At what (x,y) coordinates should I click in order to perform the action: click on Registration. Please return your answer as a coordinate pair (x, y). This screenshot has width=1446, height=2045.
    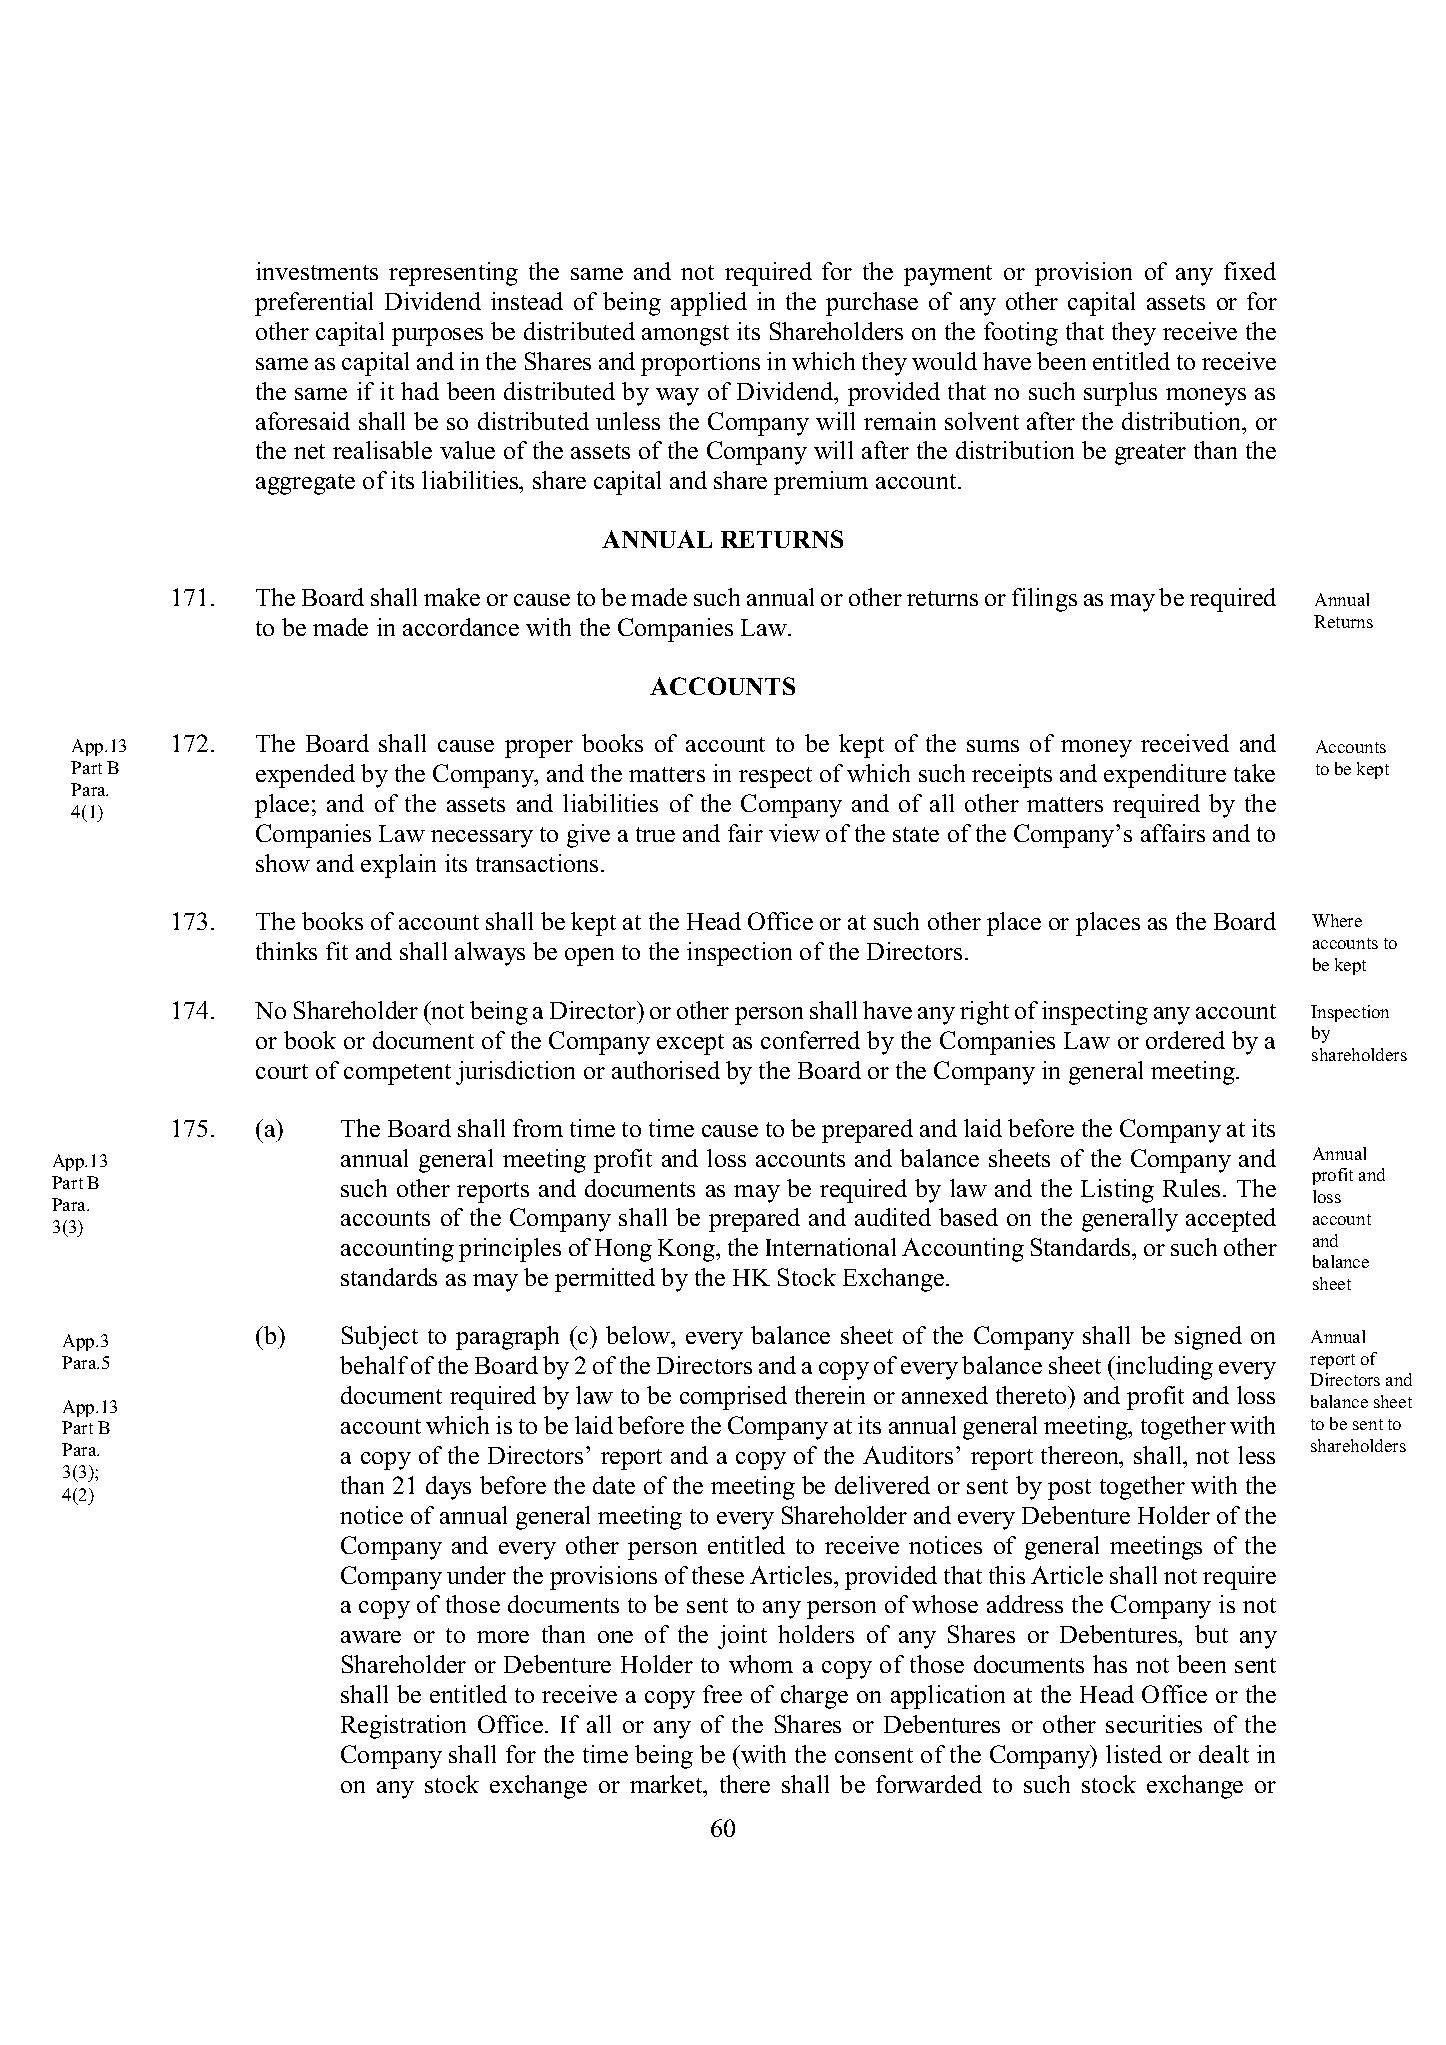
    Looking at the image, I should click on (403, 1727).
